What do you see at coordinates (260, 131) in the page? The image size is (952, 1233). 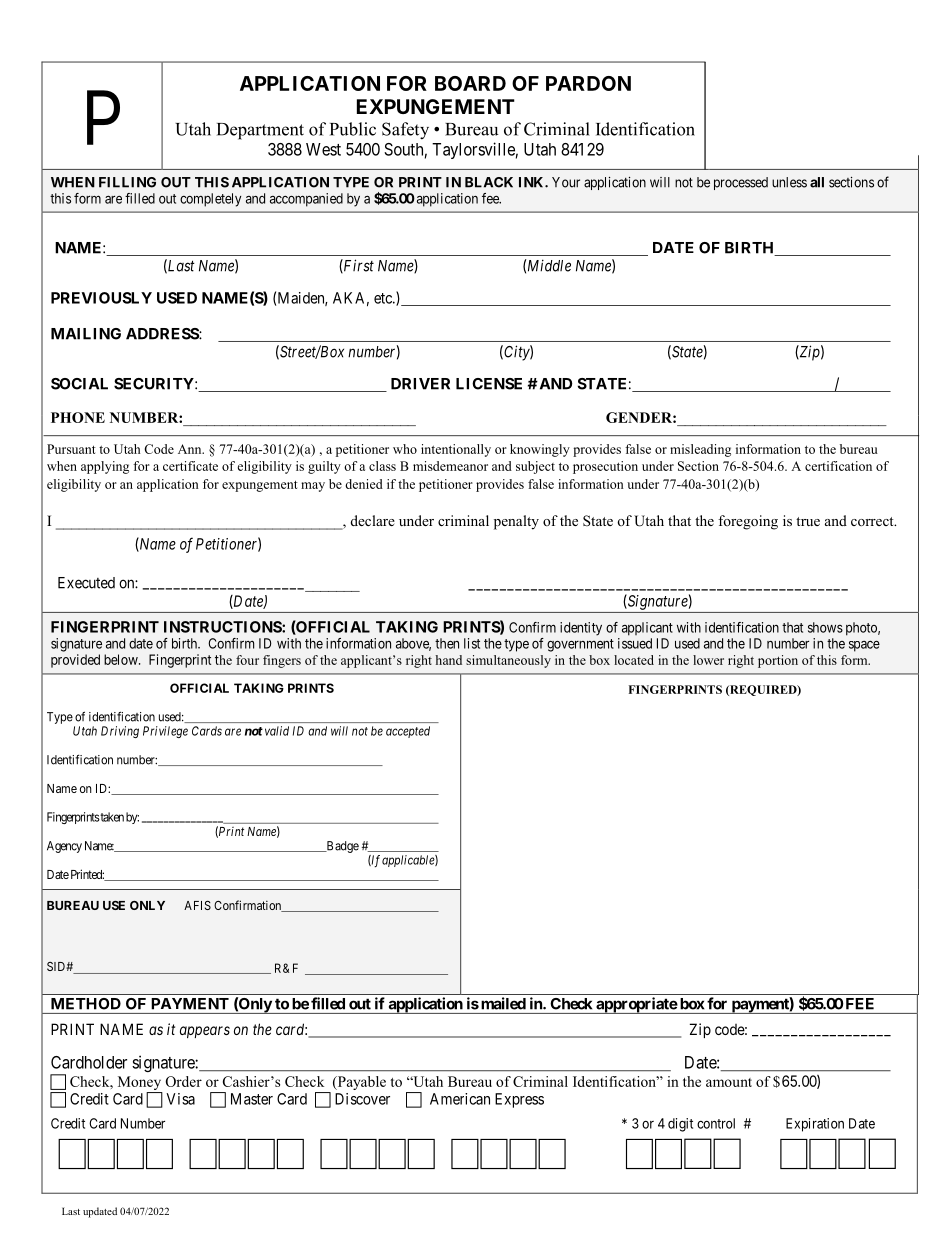 I see `Department` at bounding box center [260, 131].
